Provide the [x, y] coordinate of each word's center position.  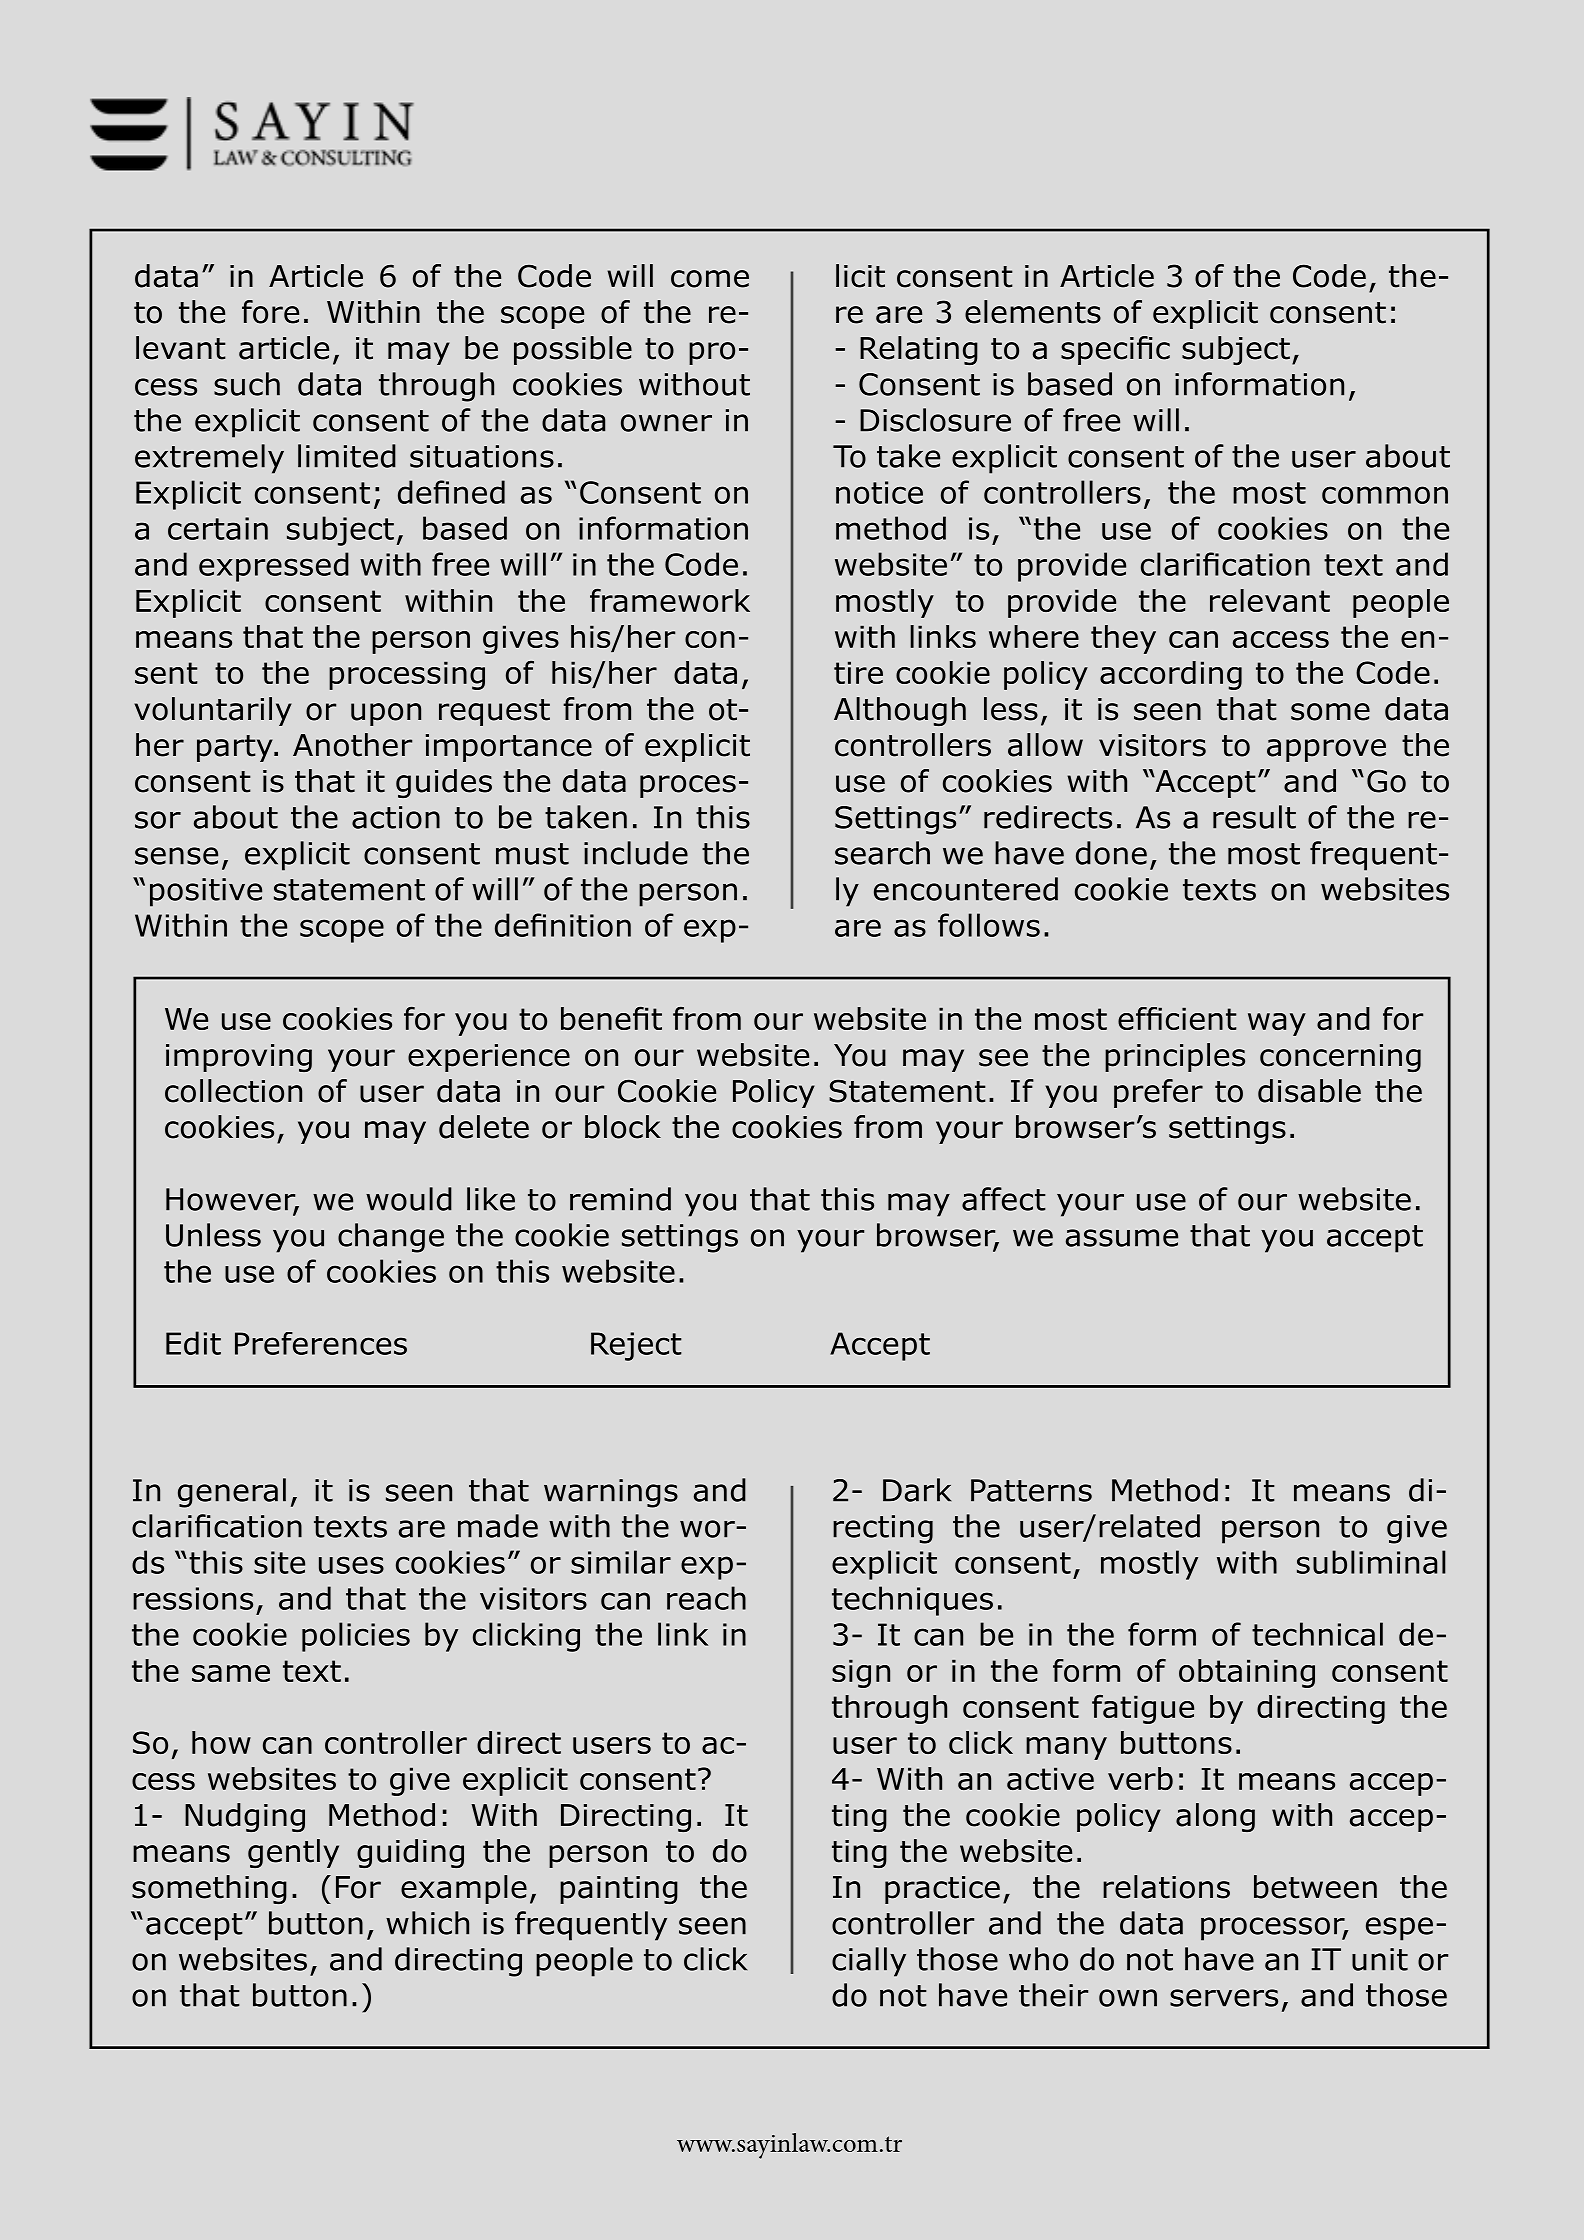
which [427, 1923]
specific [1115, 350]
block [623, 1127]
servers [1224, 1998]
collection [233, 1091]
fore [270, 312]
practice [942, 1890]
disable [1309, 1091]
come [710, 279]
